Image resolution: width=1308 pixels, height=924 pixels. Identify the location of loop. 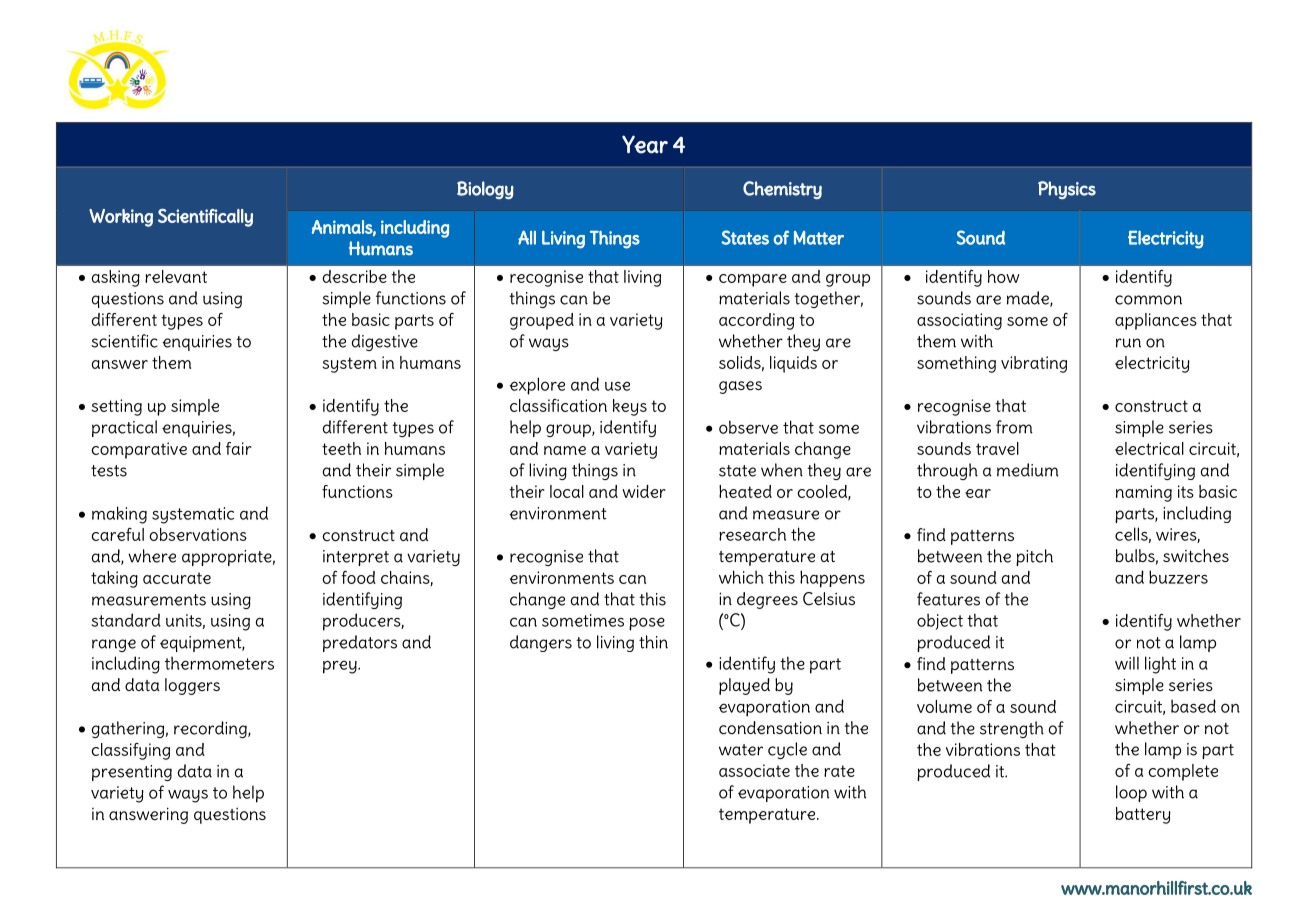
(1131, 793).
